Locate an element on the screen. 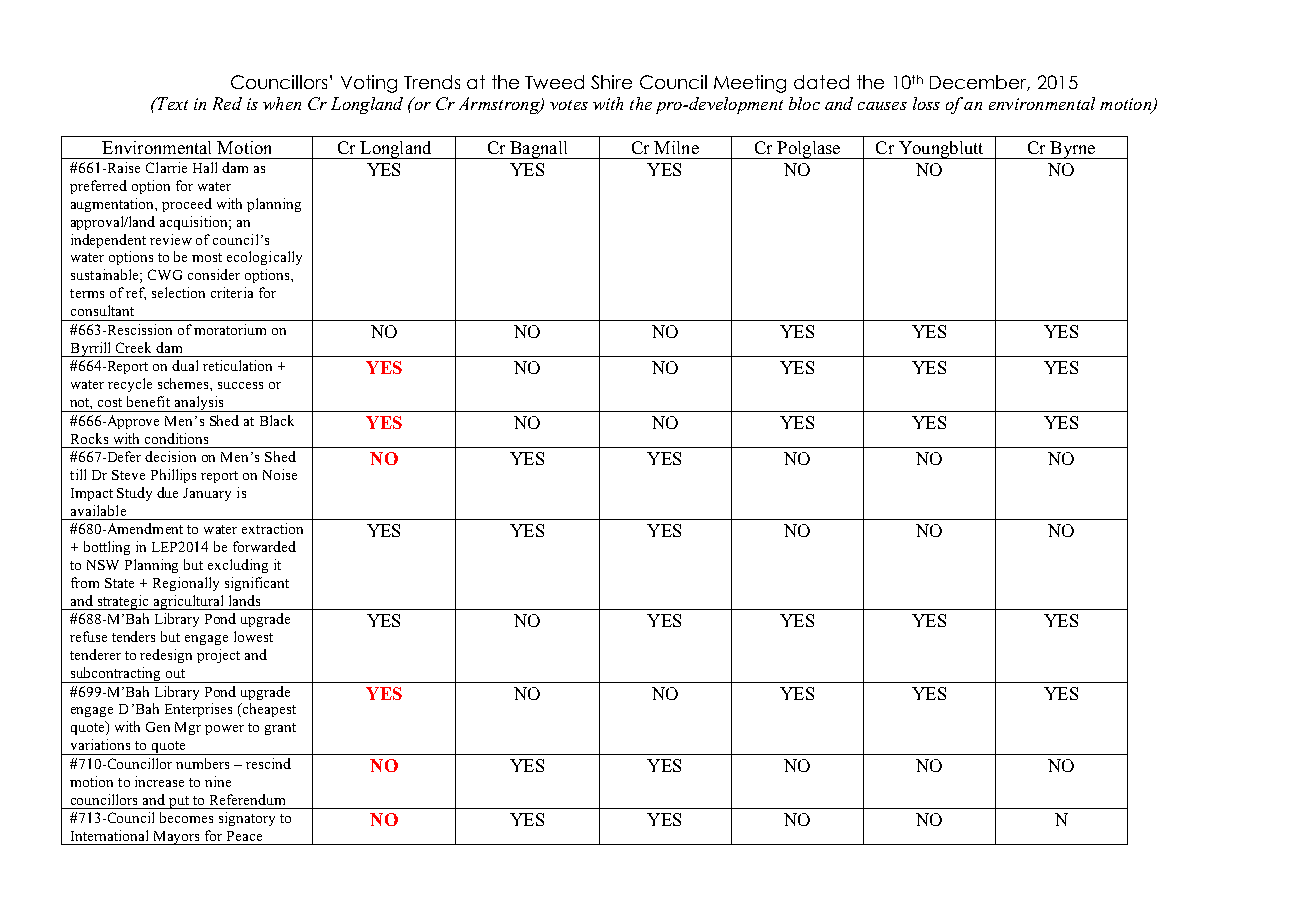 This screenshot has height=924, width=1308. ecologically is located at coordinates (264, 258).
